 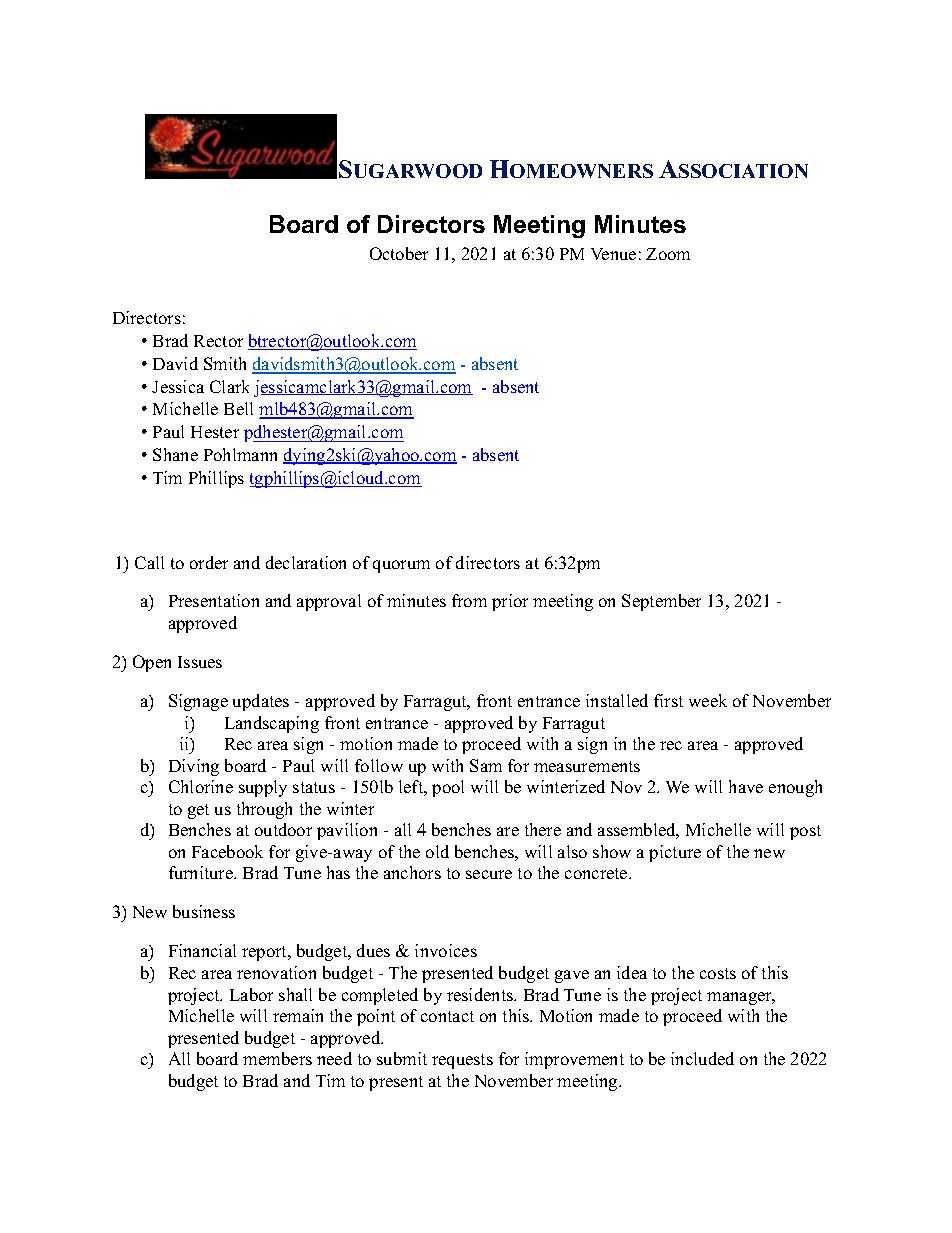 I want to click on Zoom, so click(x=668, y=254).
